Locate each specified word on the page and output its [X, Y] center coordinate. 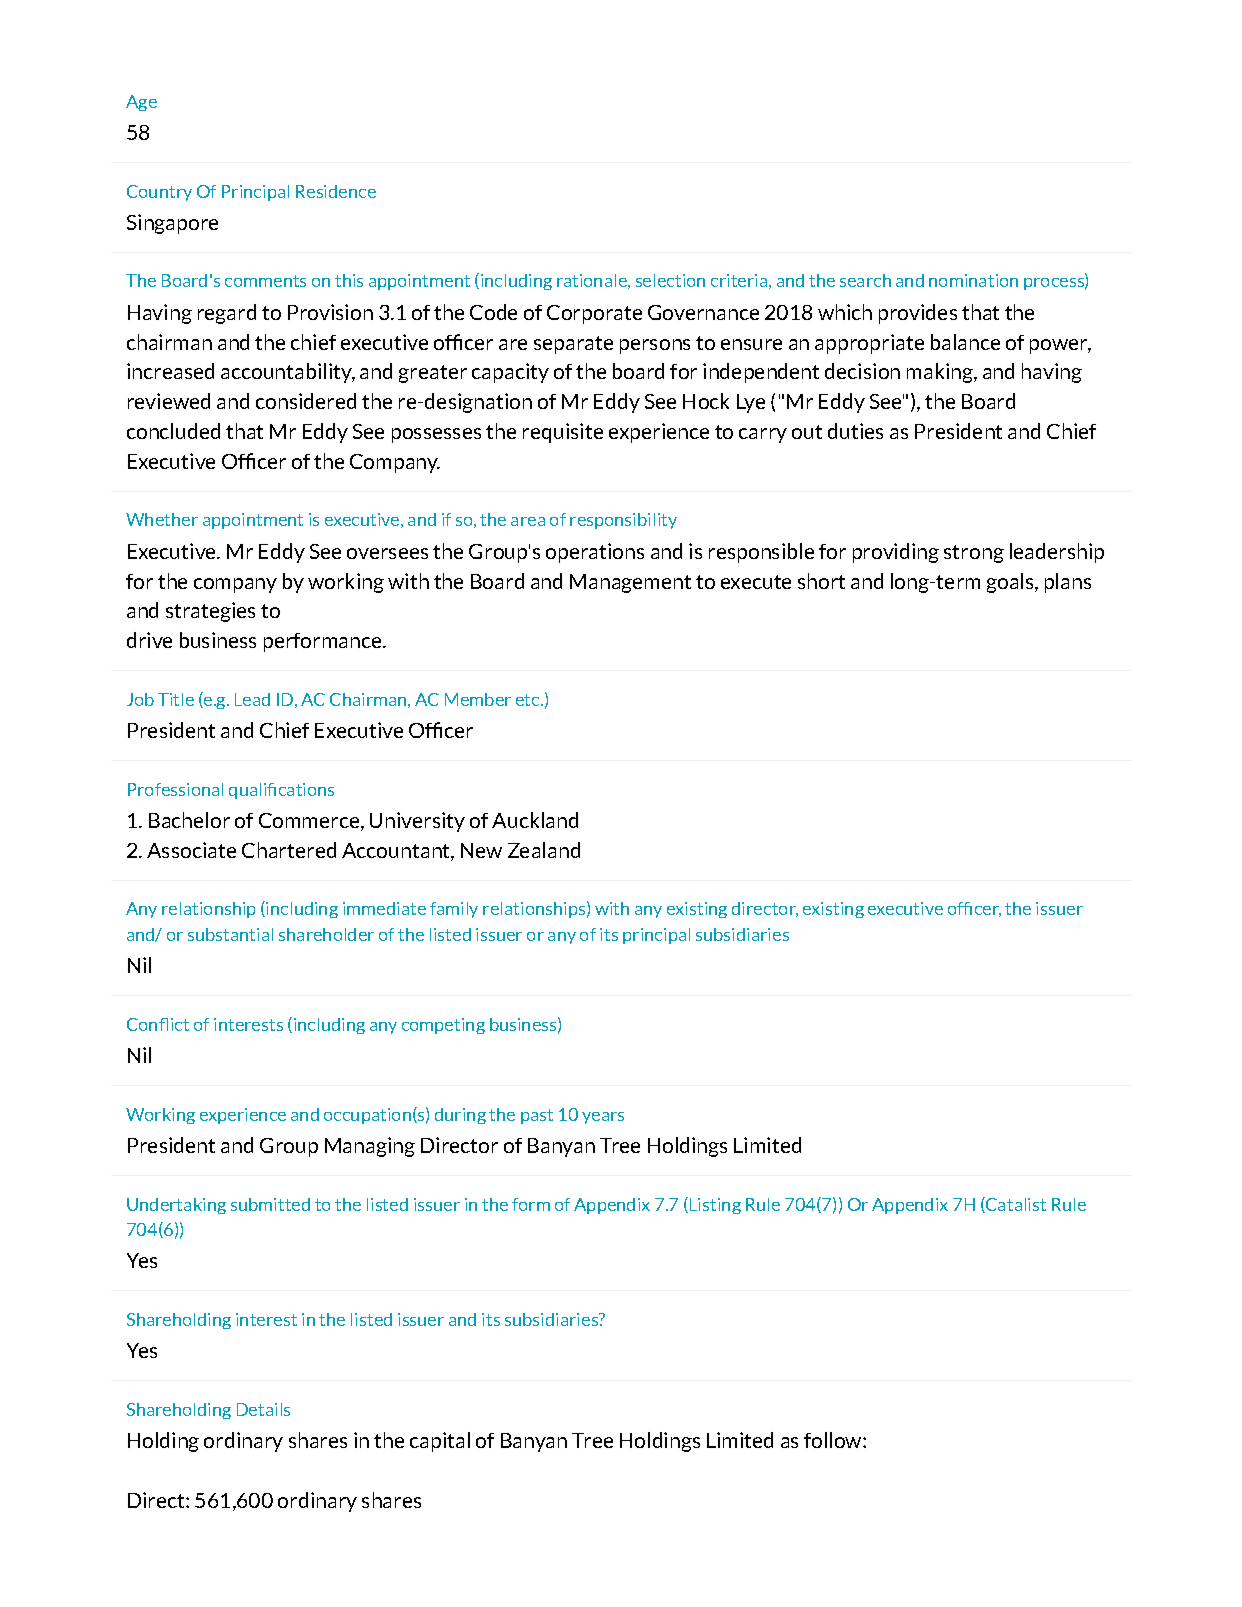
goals [1011, 583]
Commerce [310, 822]
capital [440, 1442]
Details [263, 1409]
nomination [973, 280]
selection [670, 280]
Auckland [535, 820]
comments [265, 281]
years [603, 1118]
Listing [715, 1206]
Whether [162, 519]
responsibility [623, 521]
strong [974, 554]
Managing [370, 1147]
